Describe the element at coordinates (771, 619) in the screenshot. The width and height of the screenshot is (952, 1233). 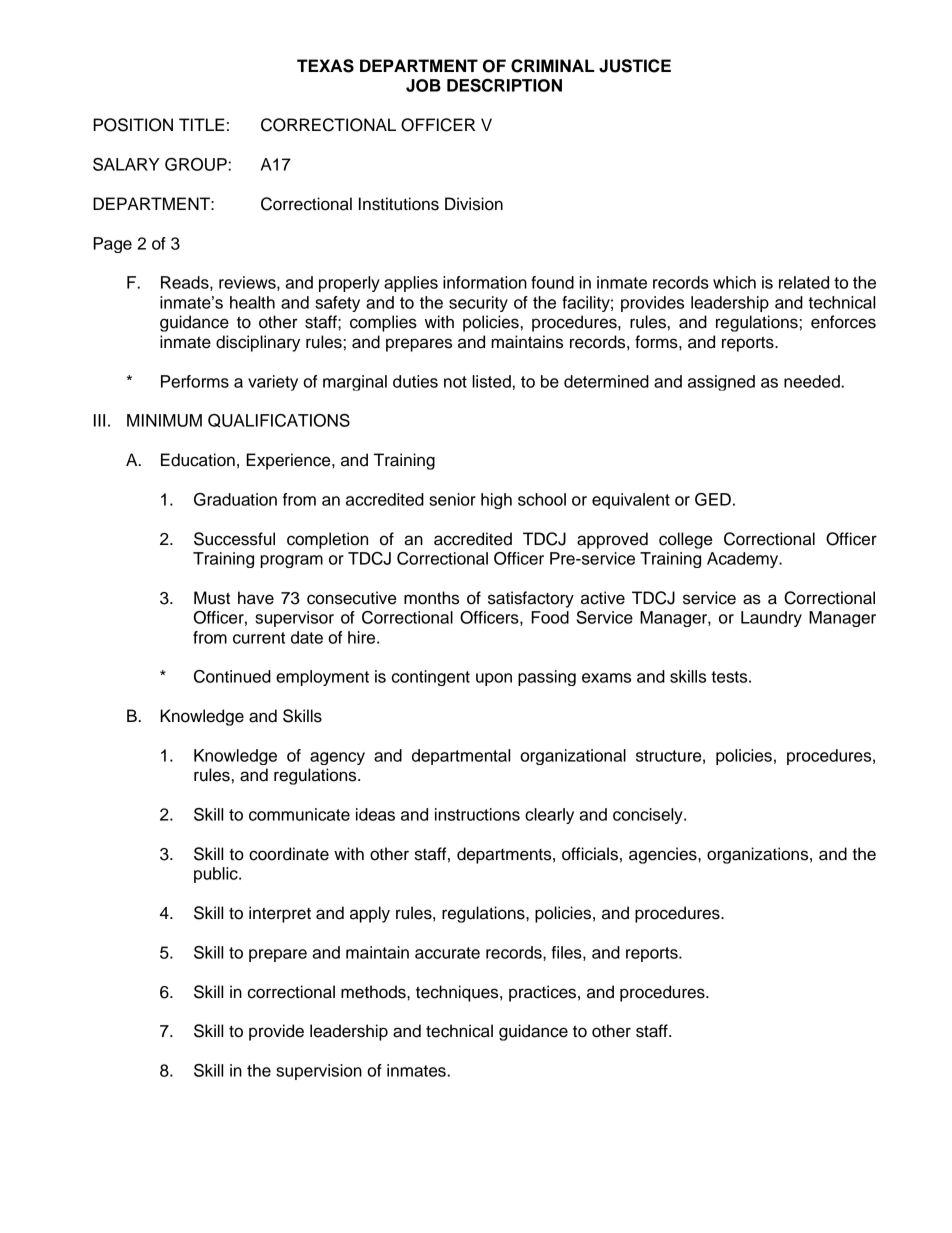
I see `Laundry` at that location.
